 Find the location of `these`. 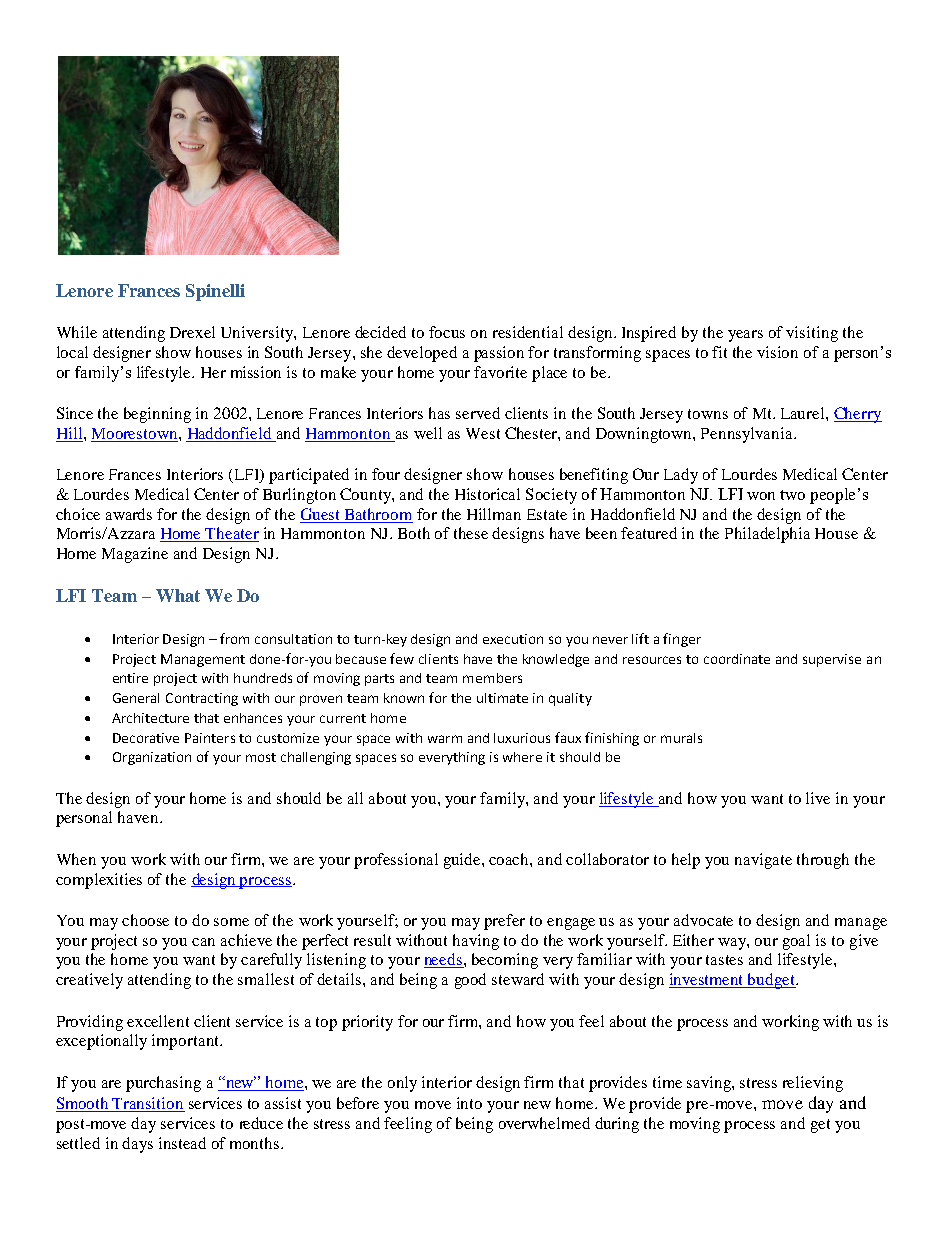

these is located at coordinates (471, 533).
